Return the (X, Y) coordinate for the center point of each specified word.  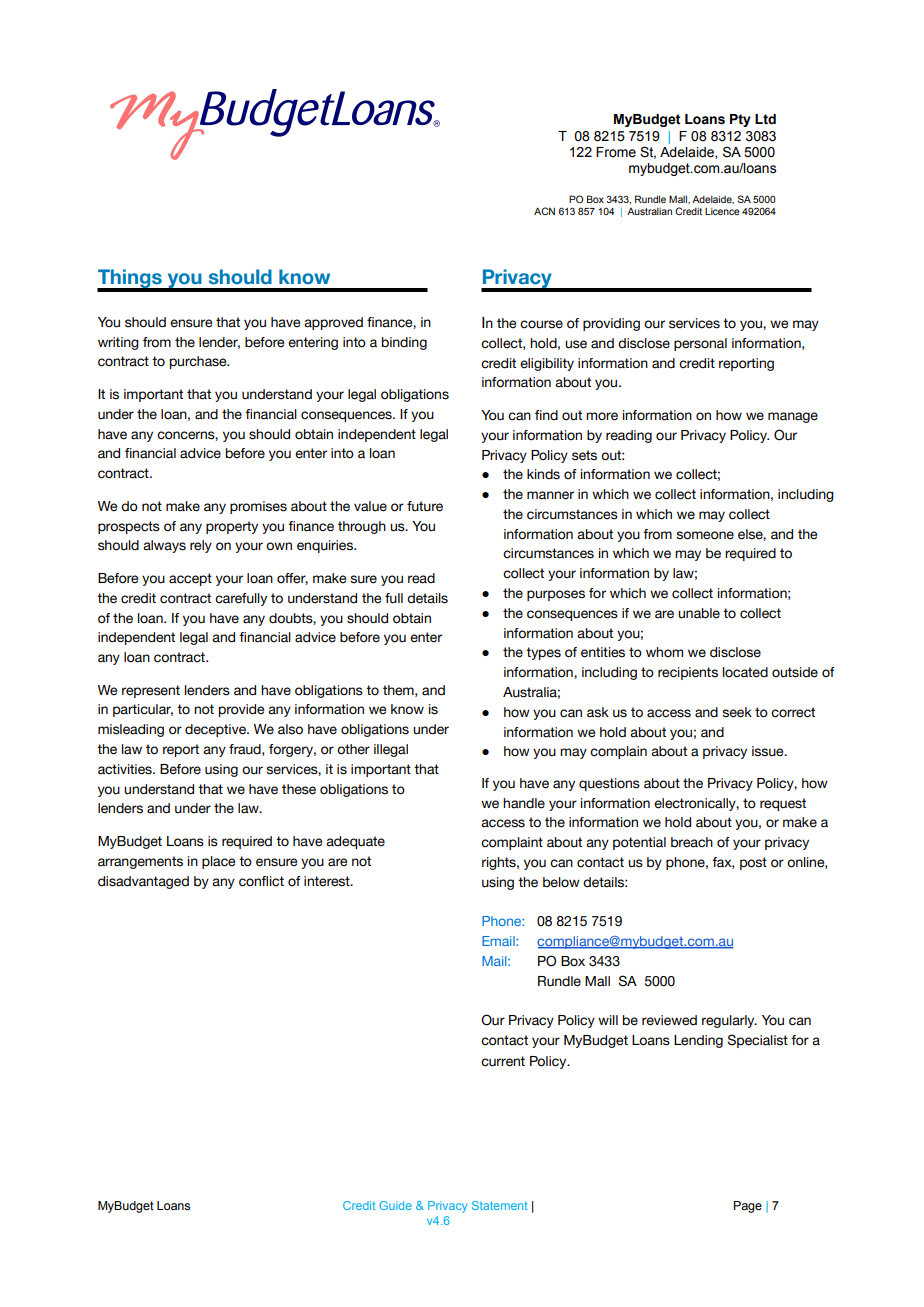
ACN (544, 211)
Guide (395, 1205)
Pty (740, 120)
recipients (688, 673)
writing (118, 343)
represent (151, 691)
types (543, 653)
